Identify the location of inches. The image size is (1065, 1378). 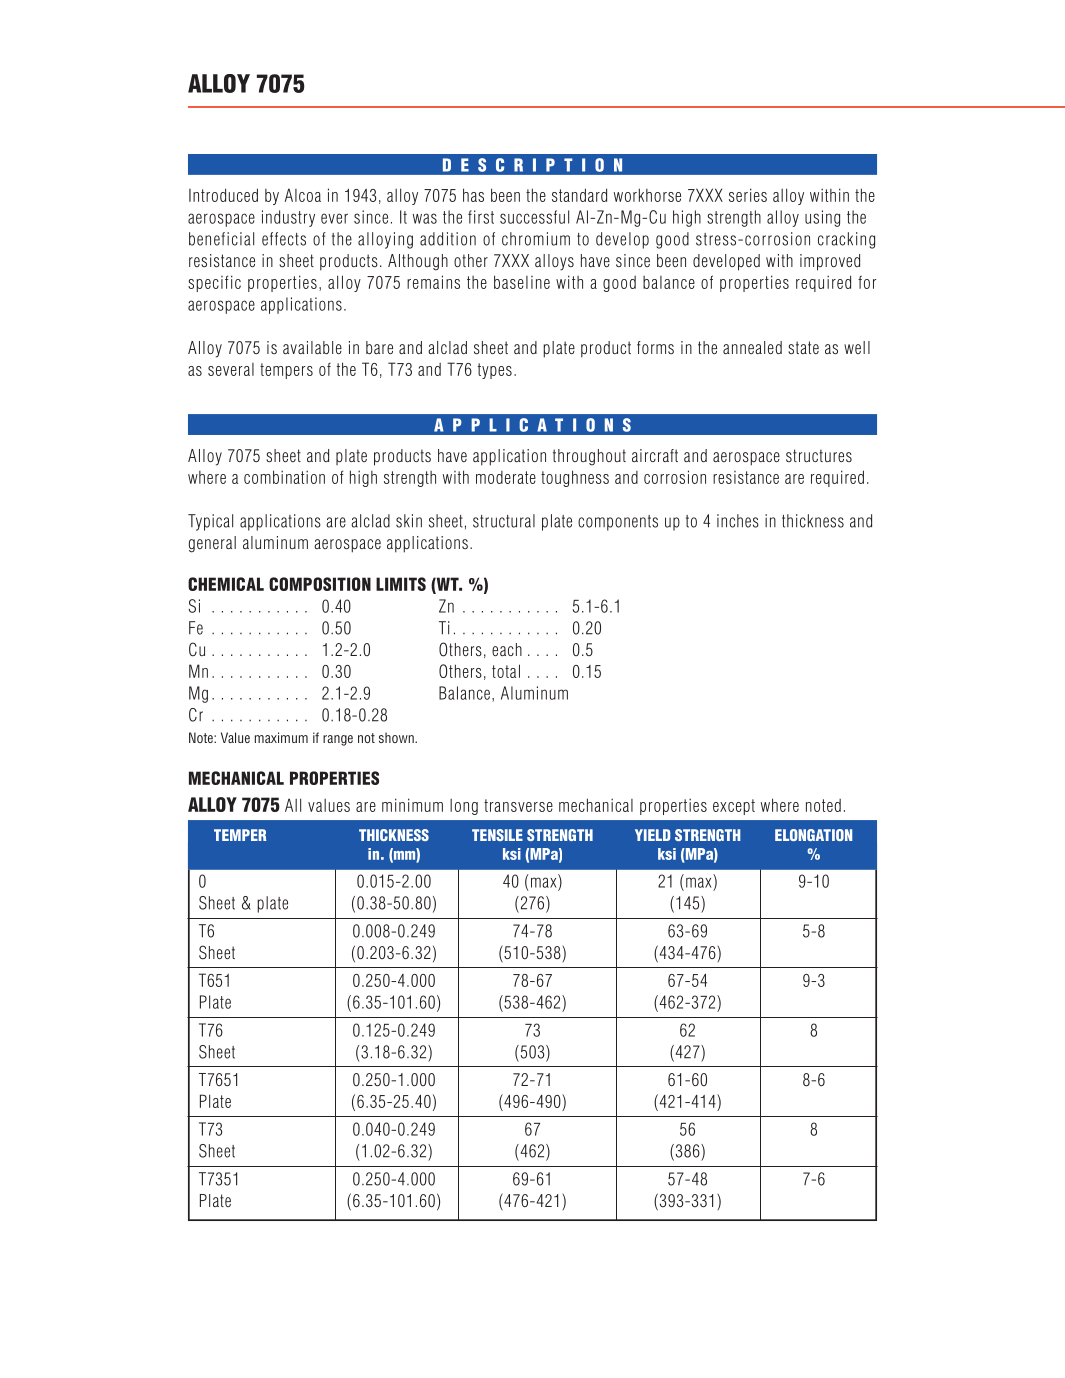
(738, 521).
